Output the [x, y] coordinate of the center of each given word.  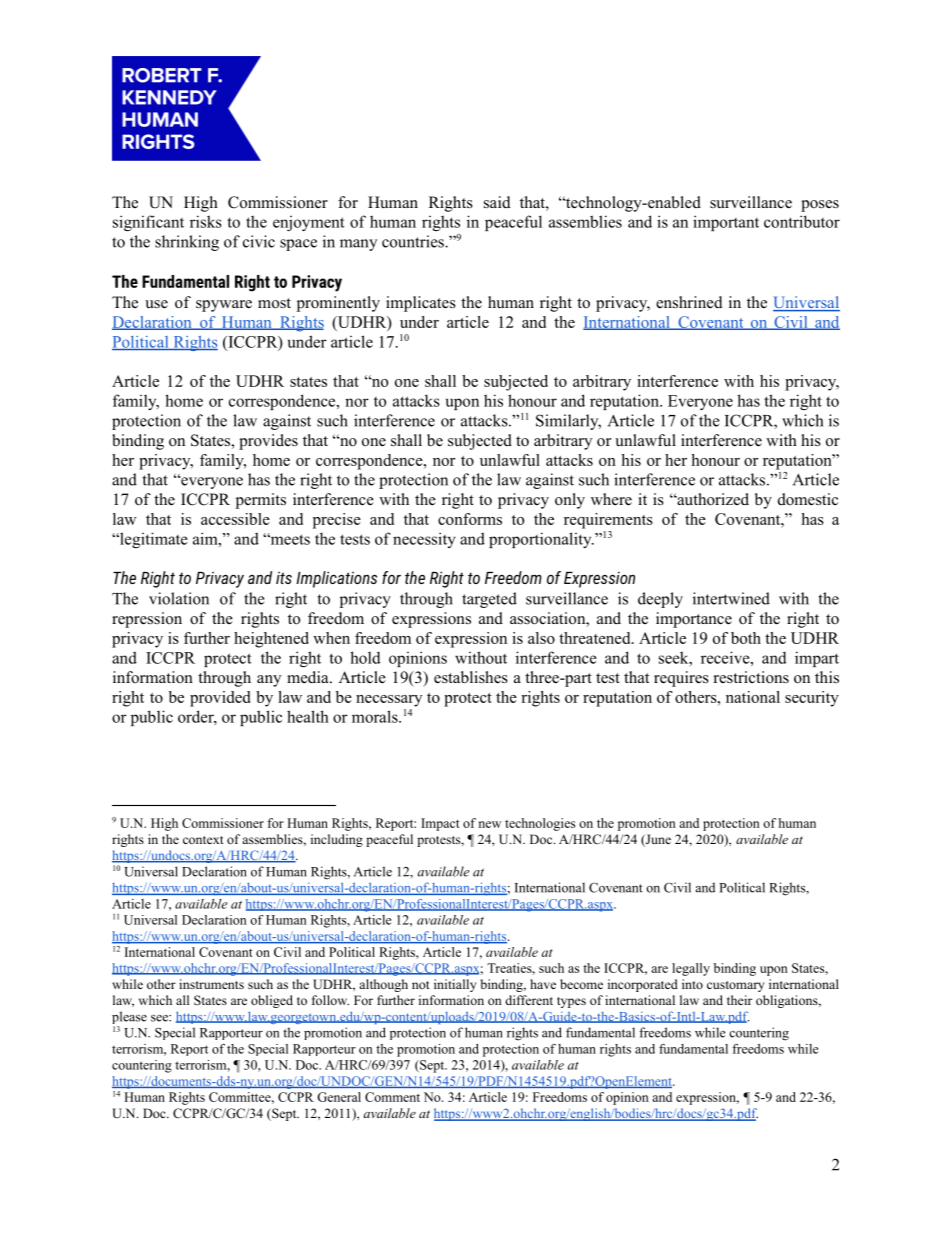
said [497, 202]
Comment [392, 1097]
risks [206, 221]
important [726, 223]
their [739, 1000]
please [129, 1019]
